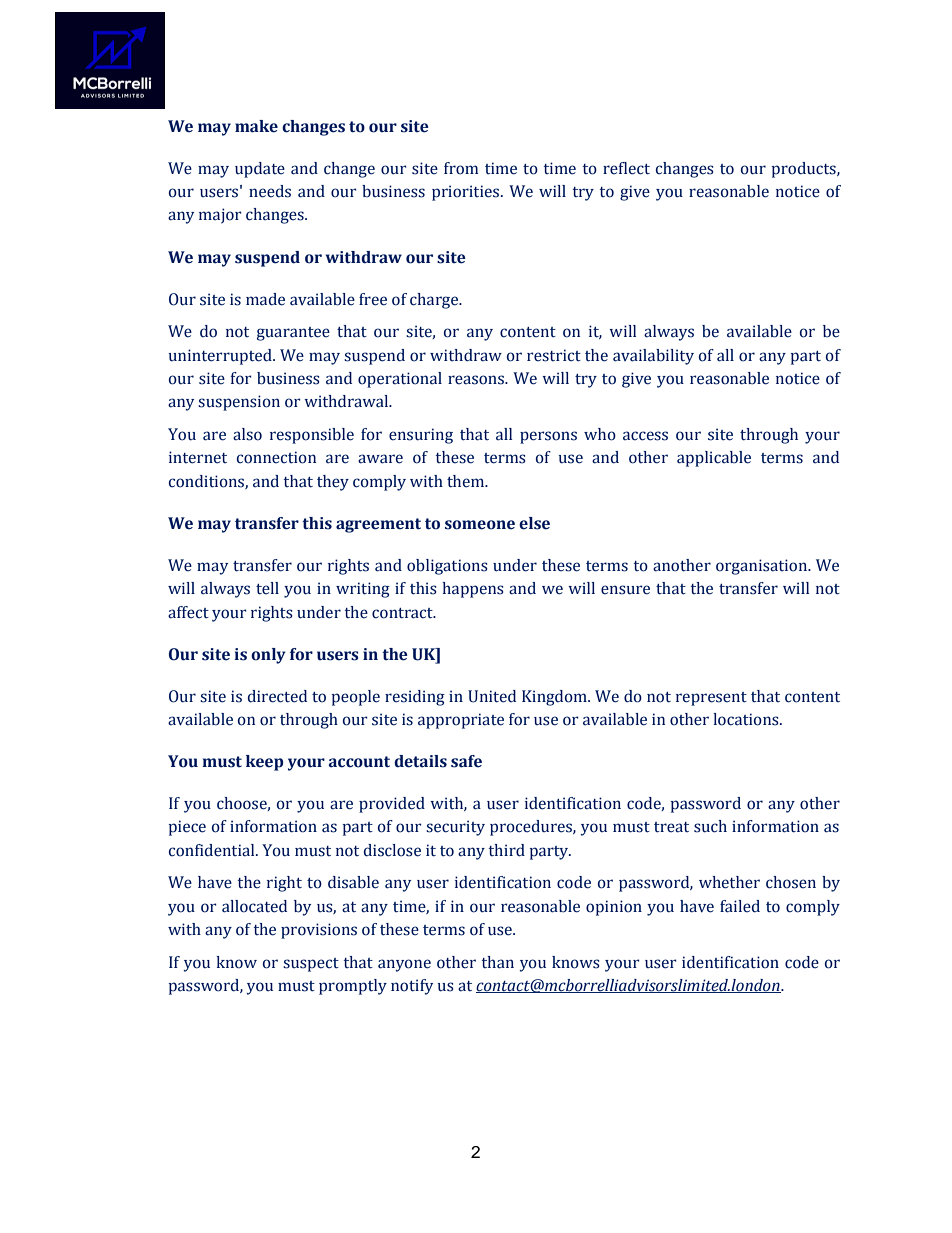 Image resolution: width=952 pixels, height=1233 pixels. I want to click on keep, so click(264, 763).
